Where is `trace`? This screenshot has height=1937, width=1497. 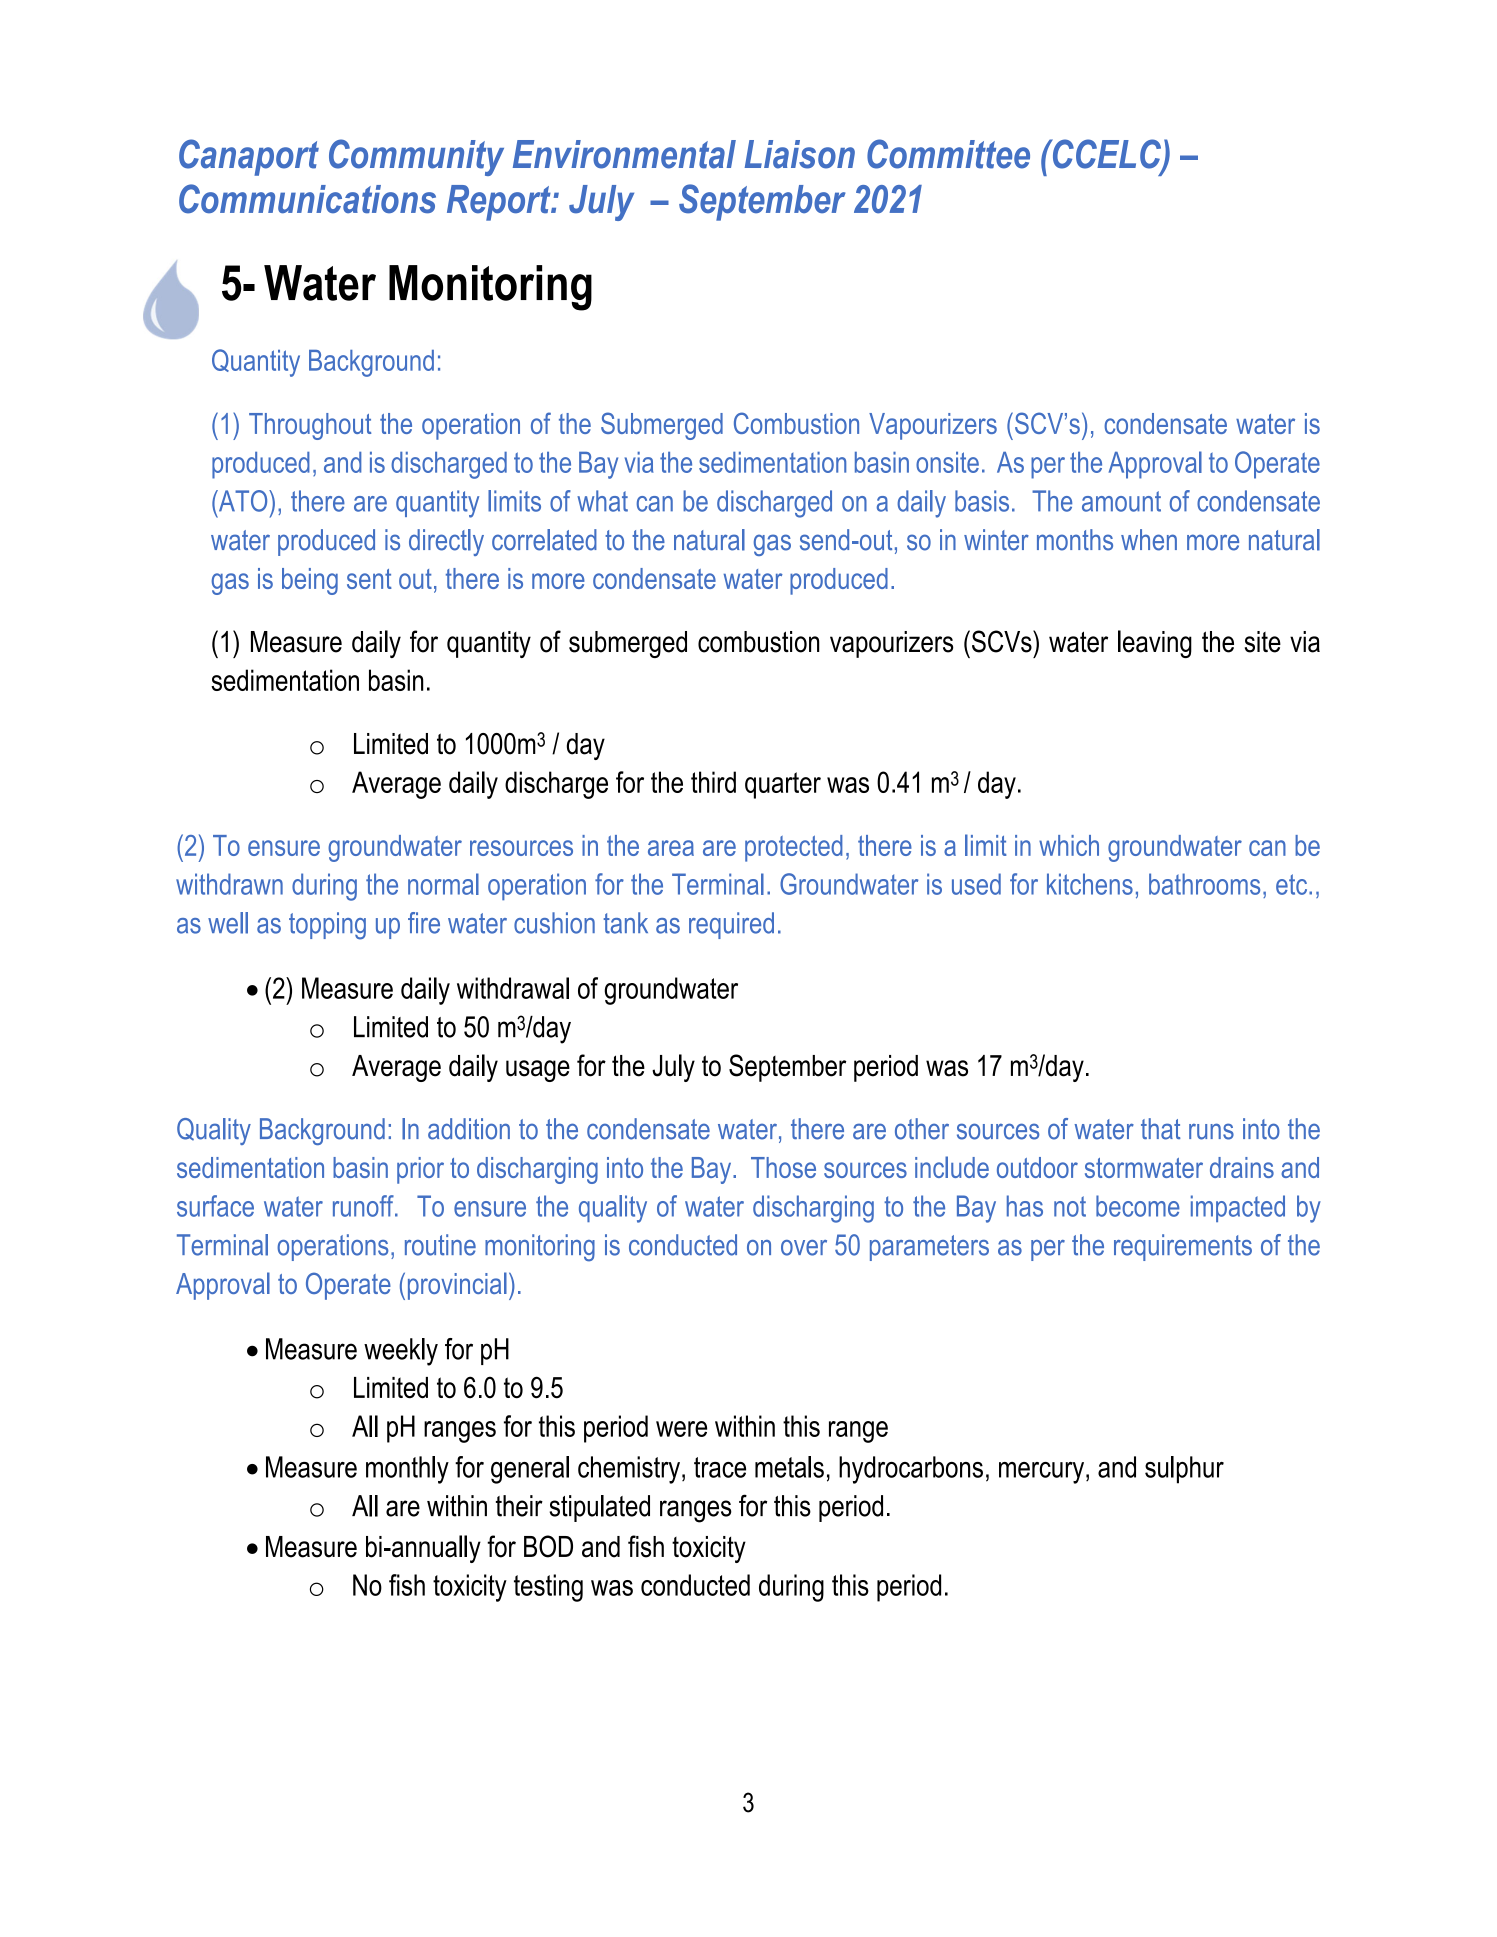 trace is located at coordinates (720, 1467).
